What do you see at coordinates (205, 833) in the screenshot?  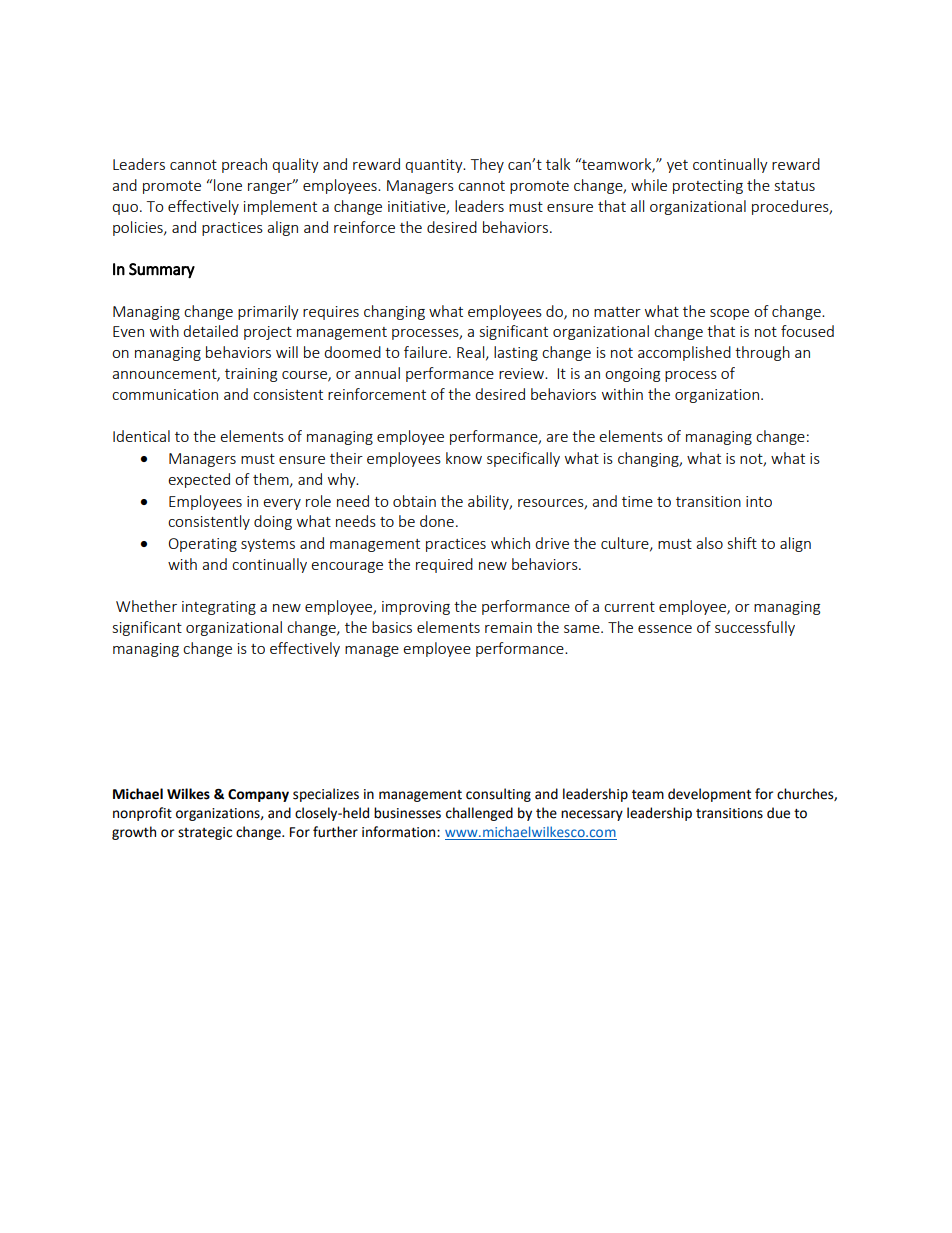 I see `strategic` at bounding box center [205, 833].
